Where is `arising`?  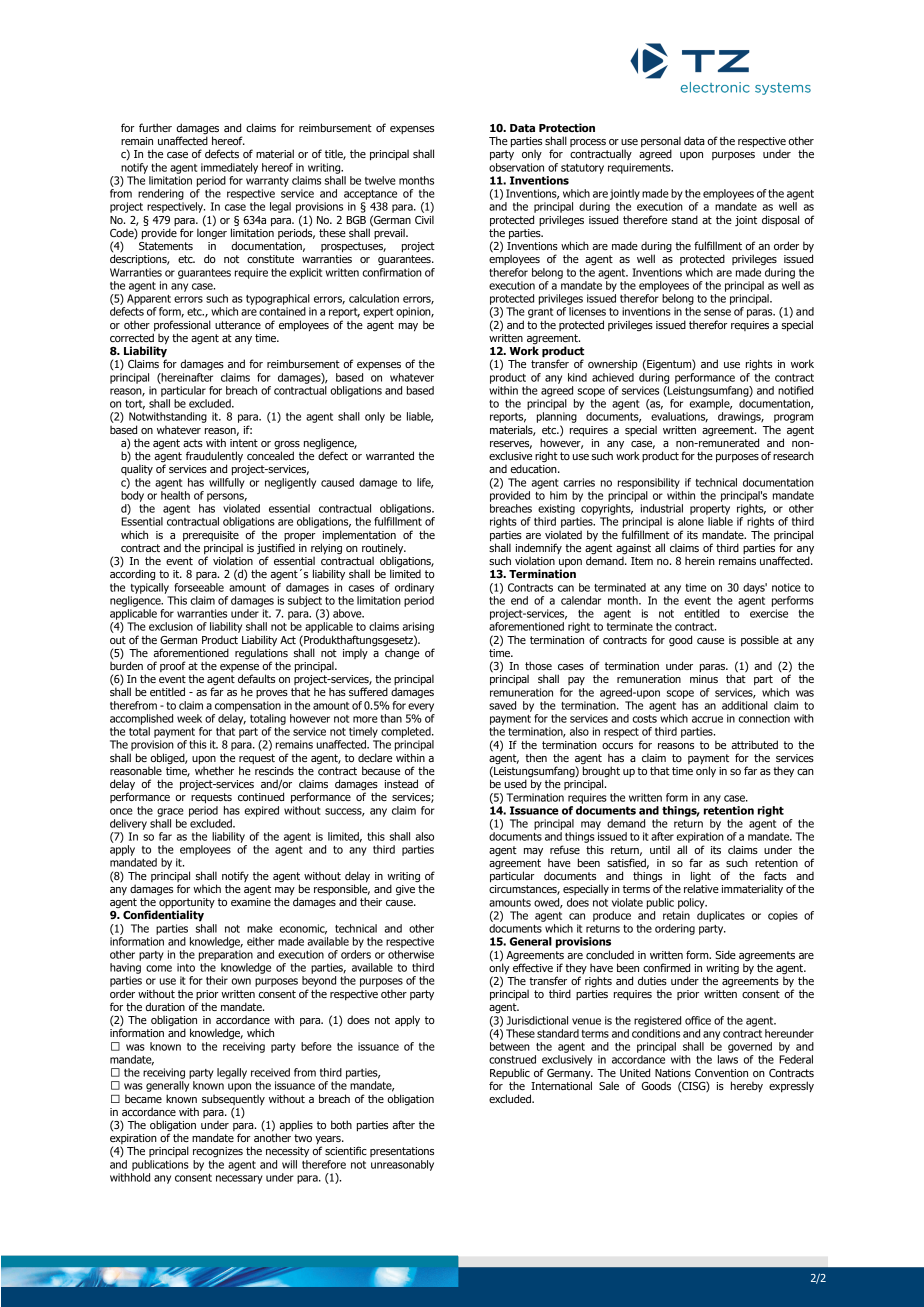 arising is located at coordinates (418, 627).
